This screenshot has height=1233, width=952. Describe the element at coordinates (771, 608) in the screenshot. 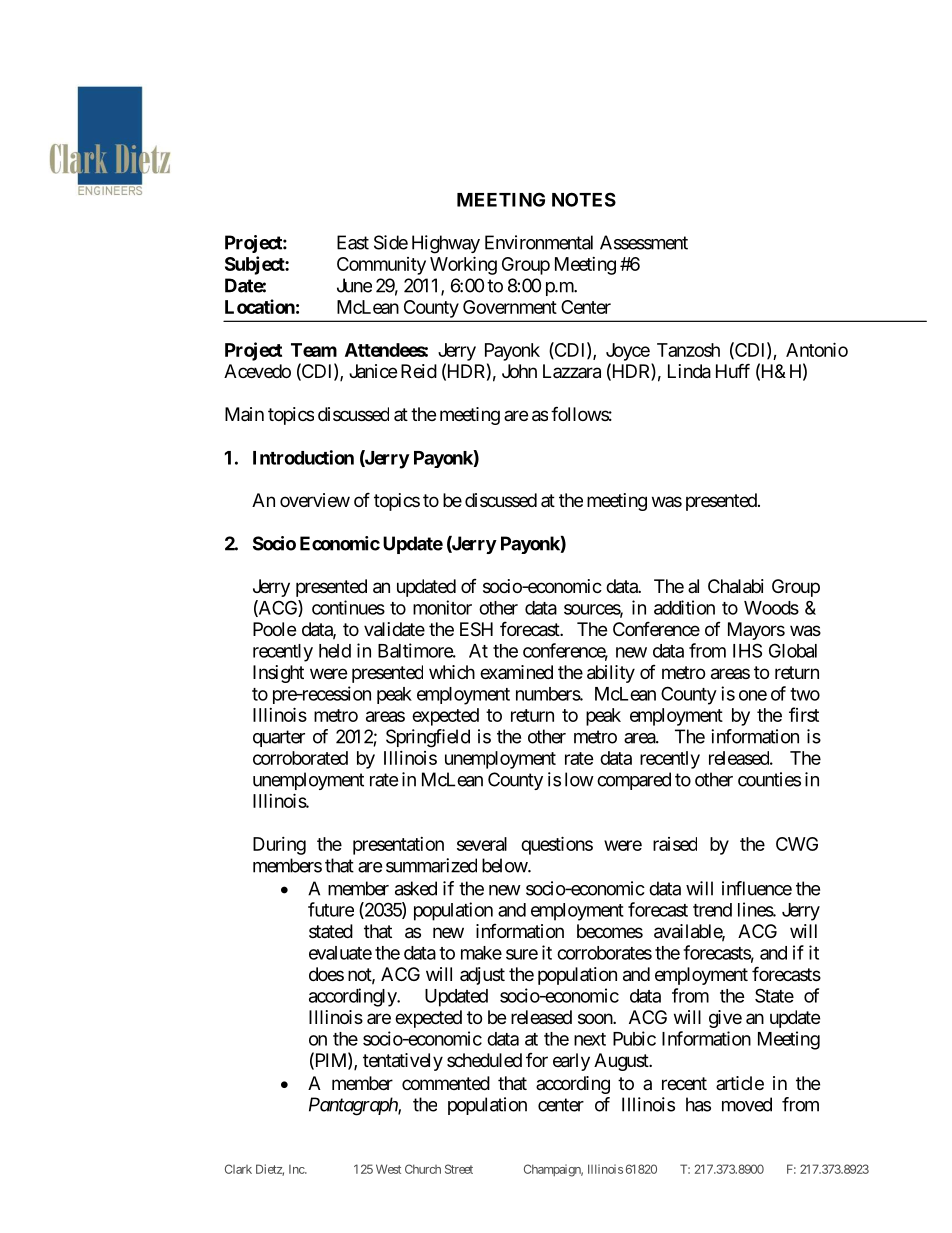

I see `Woods` at that location.
